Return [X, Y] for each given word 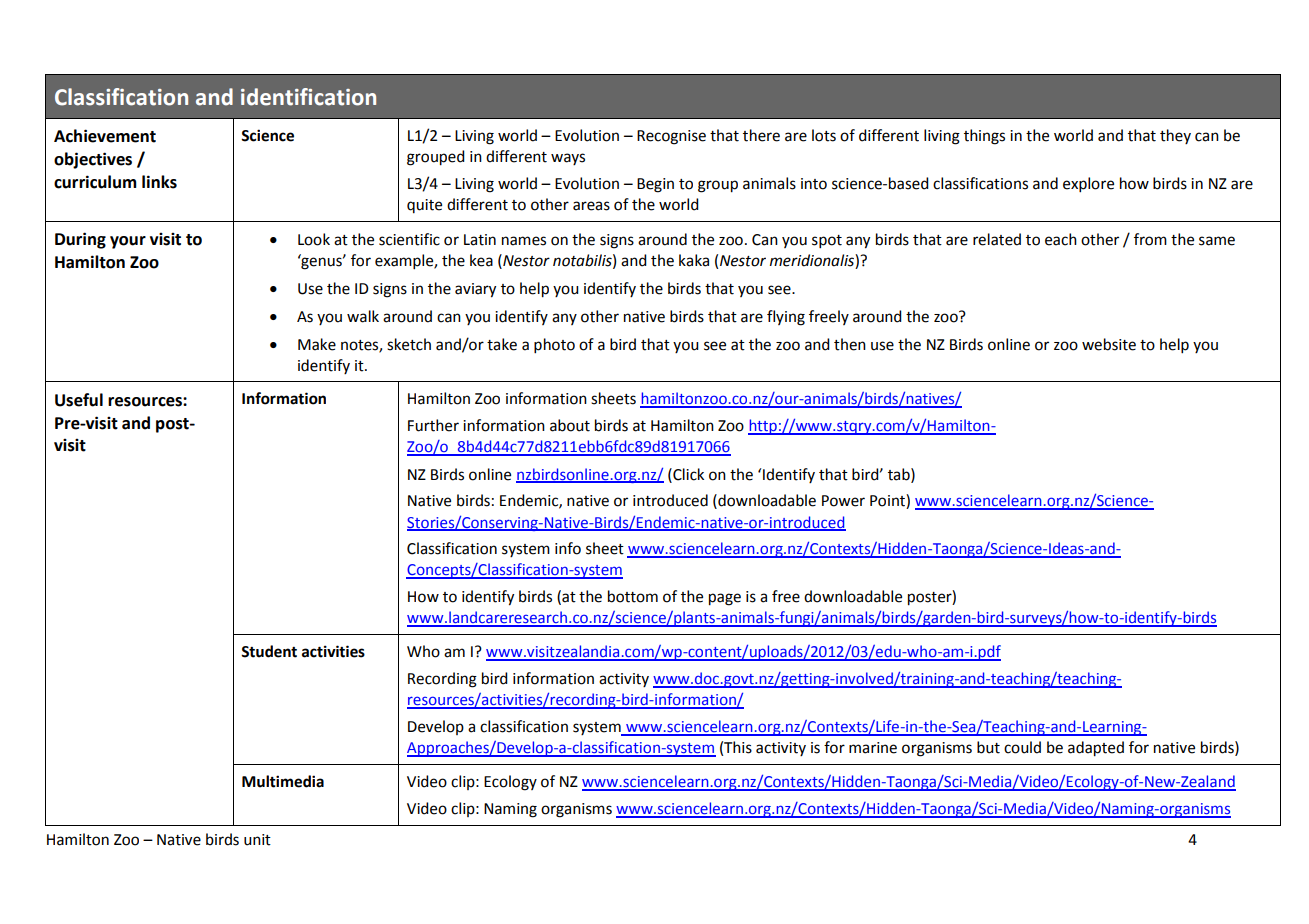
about [570, 425]
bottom [633, 596]
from [1150, 239]
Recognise [671, 137]
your [128, 242]
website [1109, 344]
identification [308, 97]
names [524, 241]
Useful [79, 400]
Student [269, 651]
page [725, 599]
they [1175, 136]
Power [843, 501]
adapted [1096, 749]
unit [257, 840]
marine [873, 748]
